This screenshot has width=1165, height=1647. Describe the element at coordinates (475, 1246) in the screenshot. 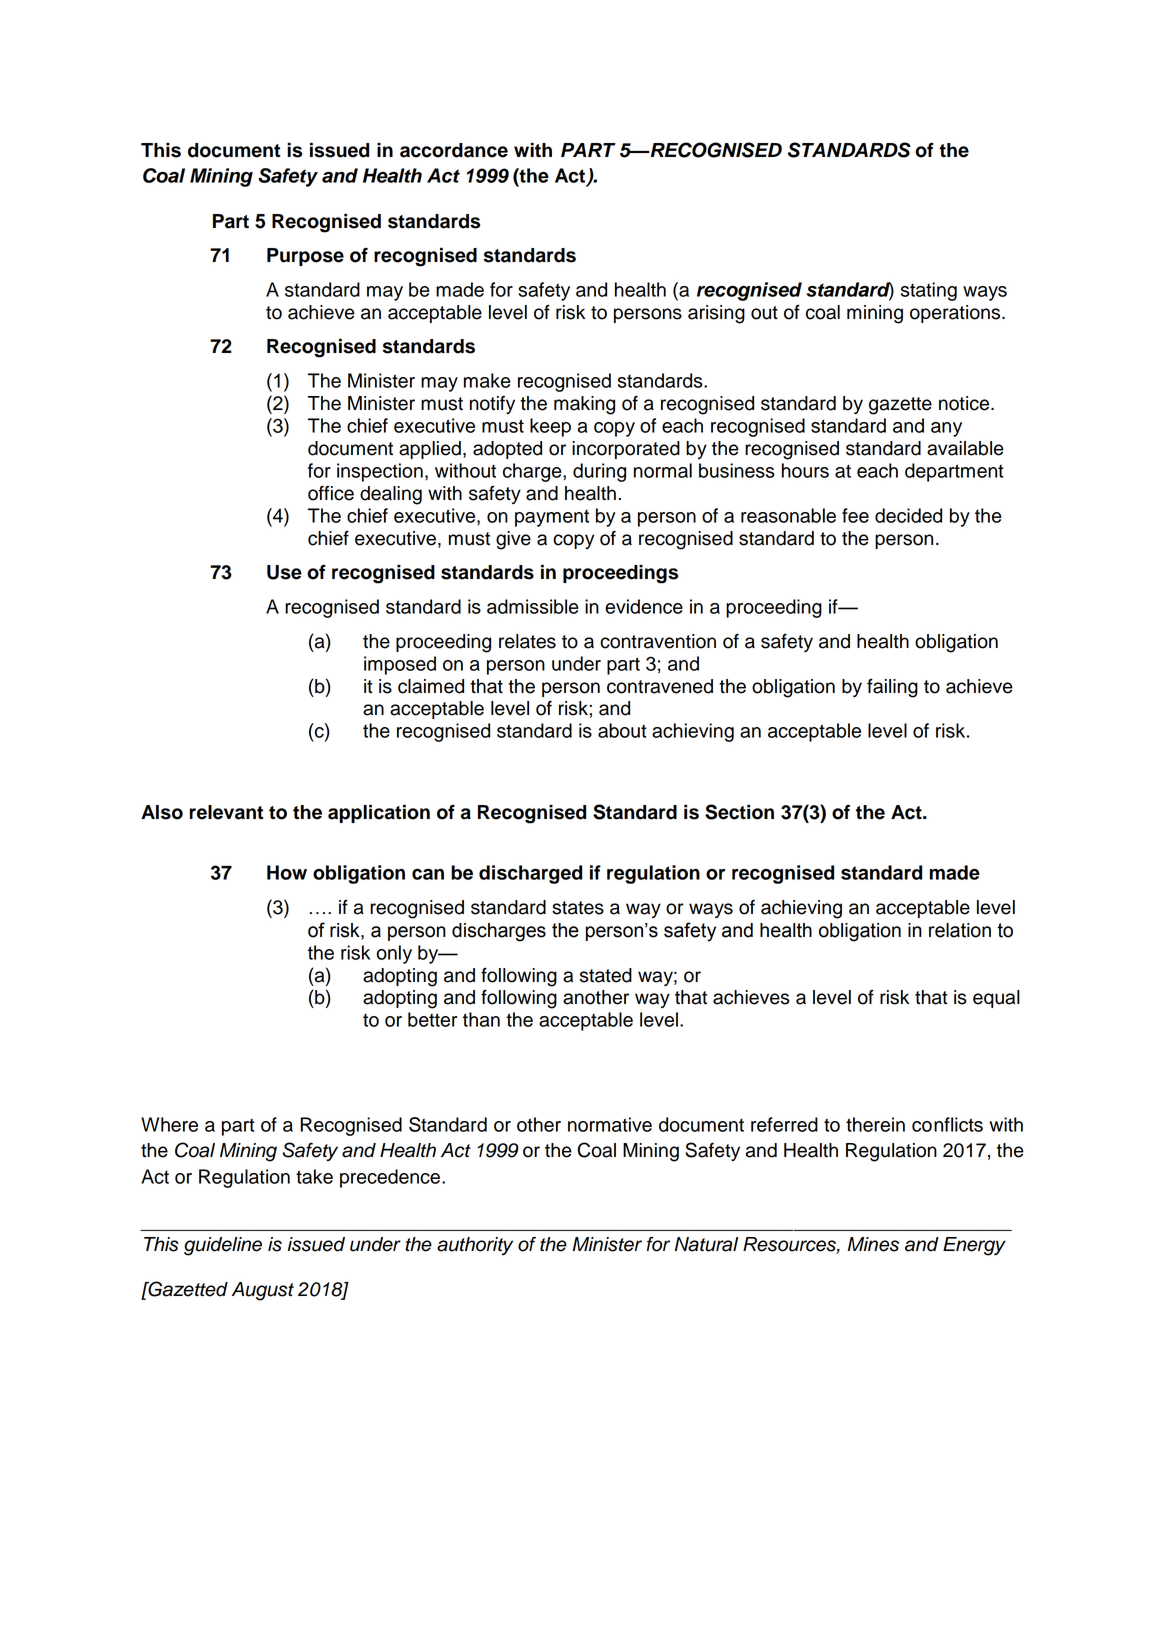

I see `authority` at that location.
